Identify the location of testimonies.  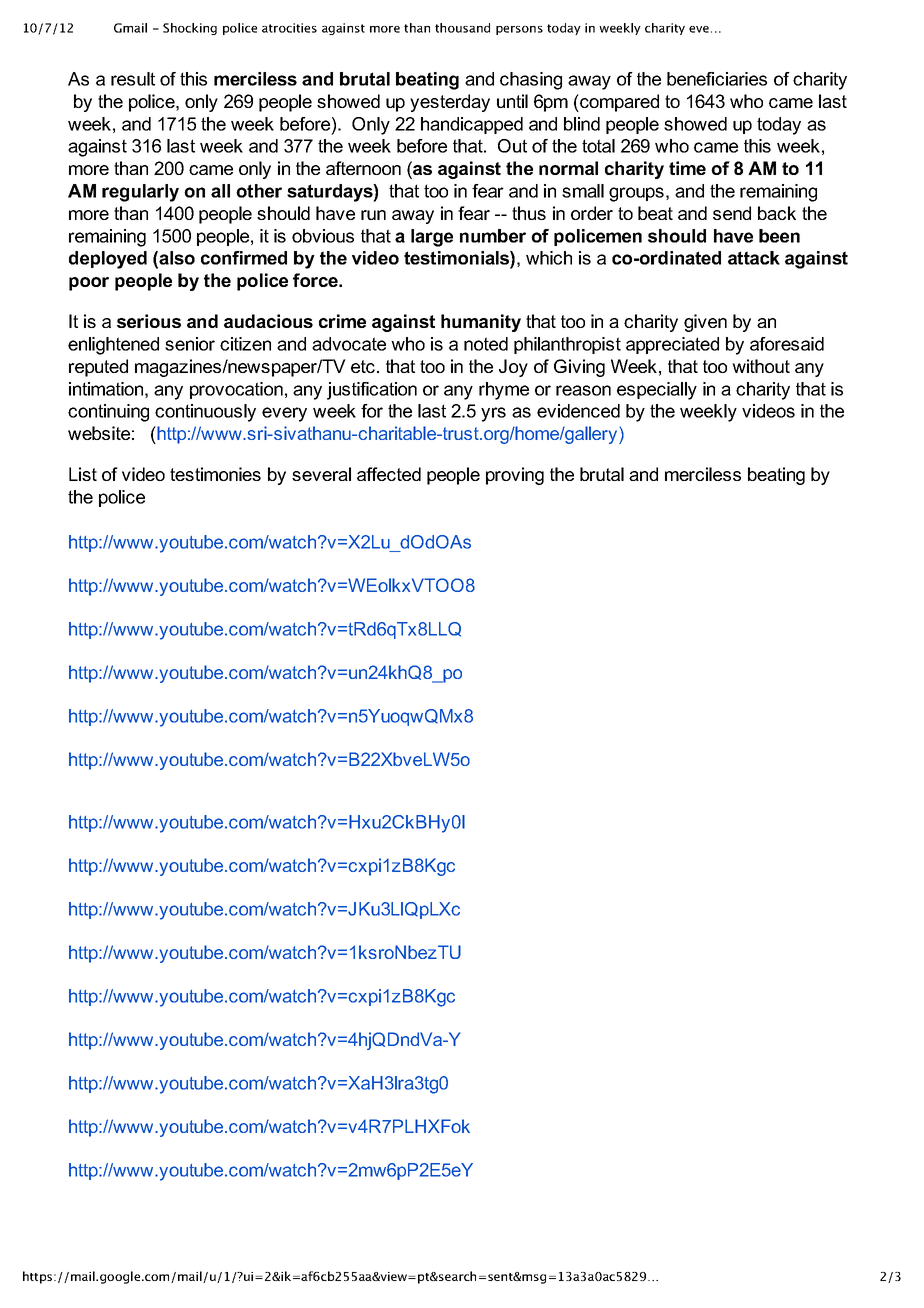
(215, 474).
